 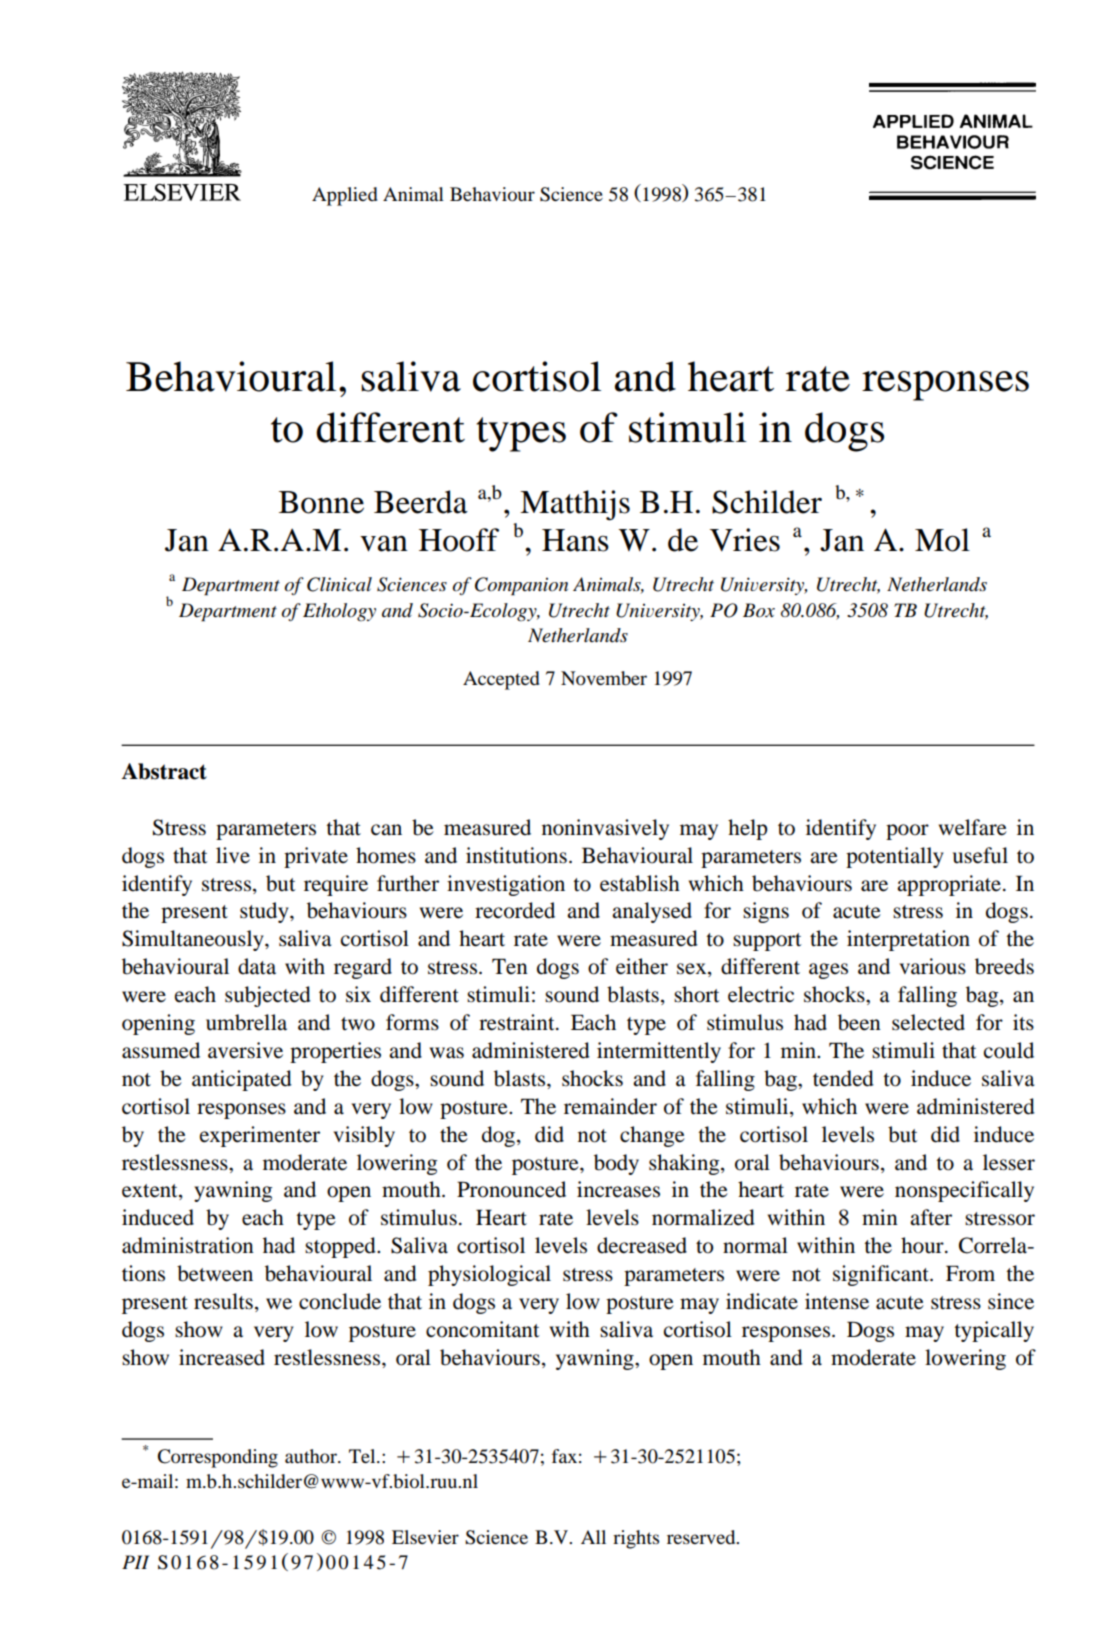 What do you see at coordinates (233, 855) in the page?
I see `live` at bounding box center [233, 855].
